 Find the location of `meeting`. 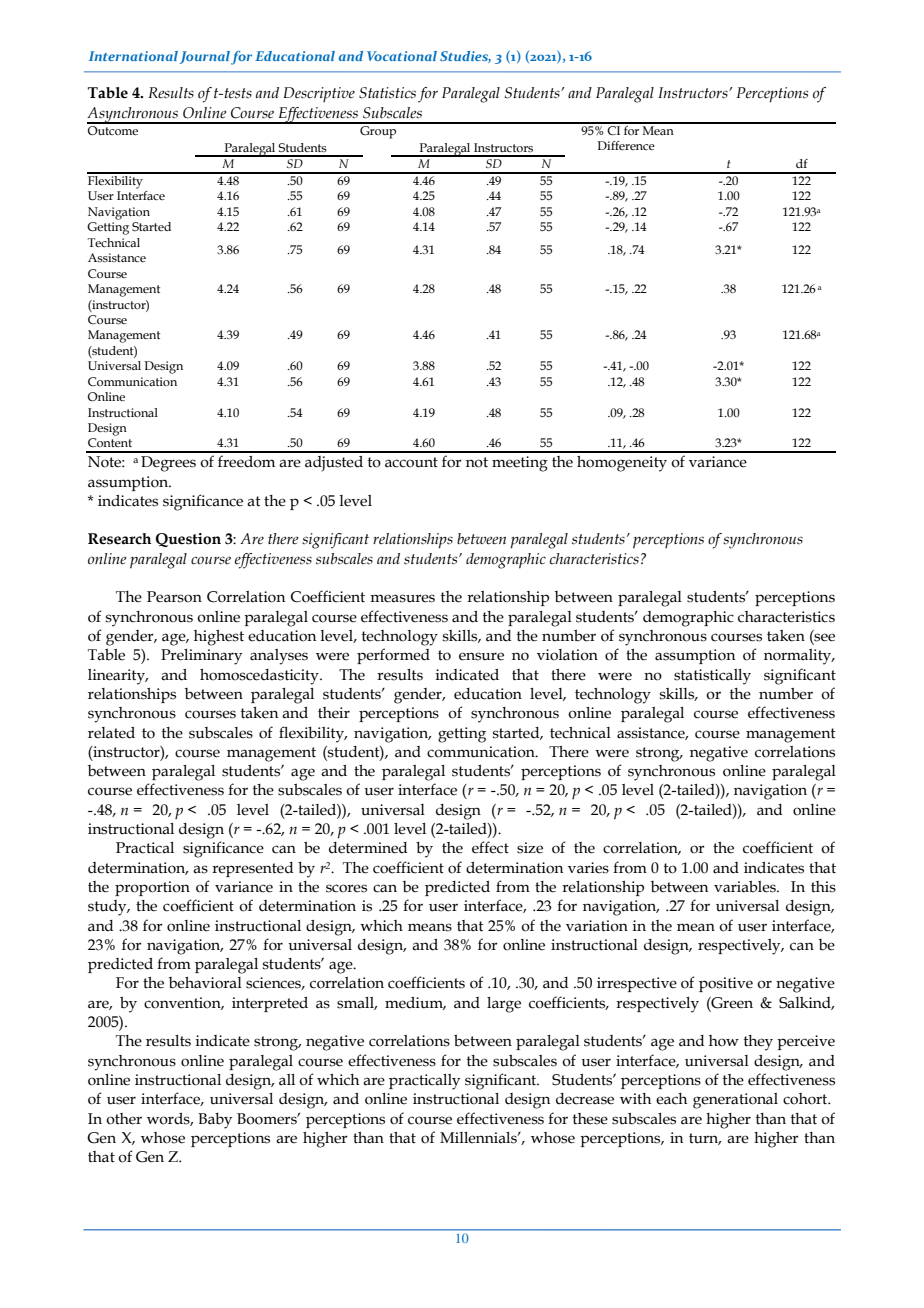

meeting is located at coordinates (520, 464).
